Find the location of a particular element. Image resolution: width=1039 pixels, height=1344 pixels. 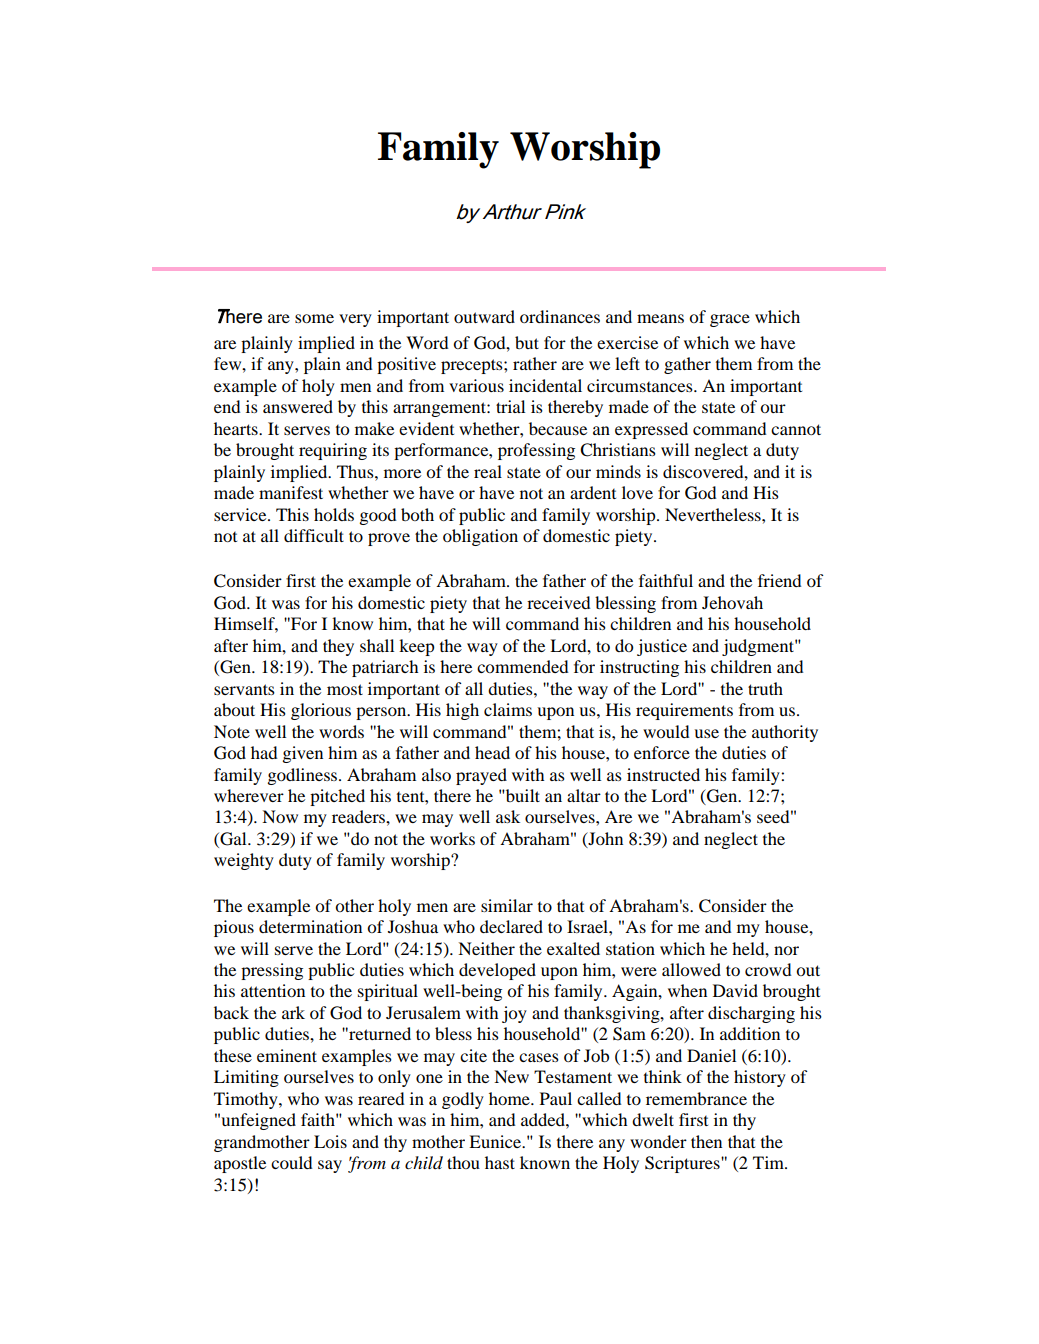

but is located at coordinates (527, 342).
